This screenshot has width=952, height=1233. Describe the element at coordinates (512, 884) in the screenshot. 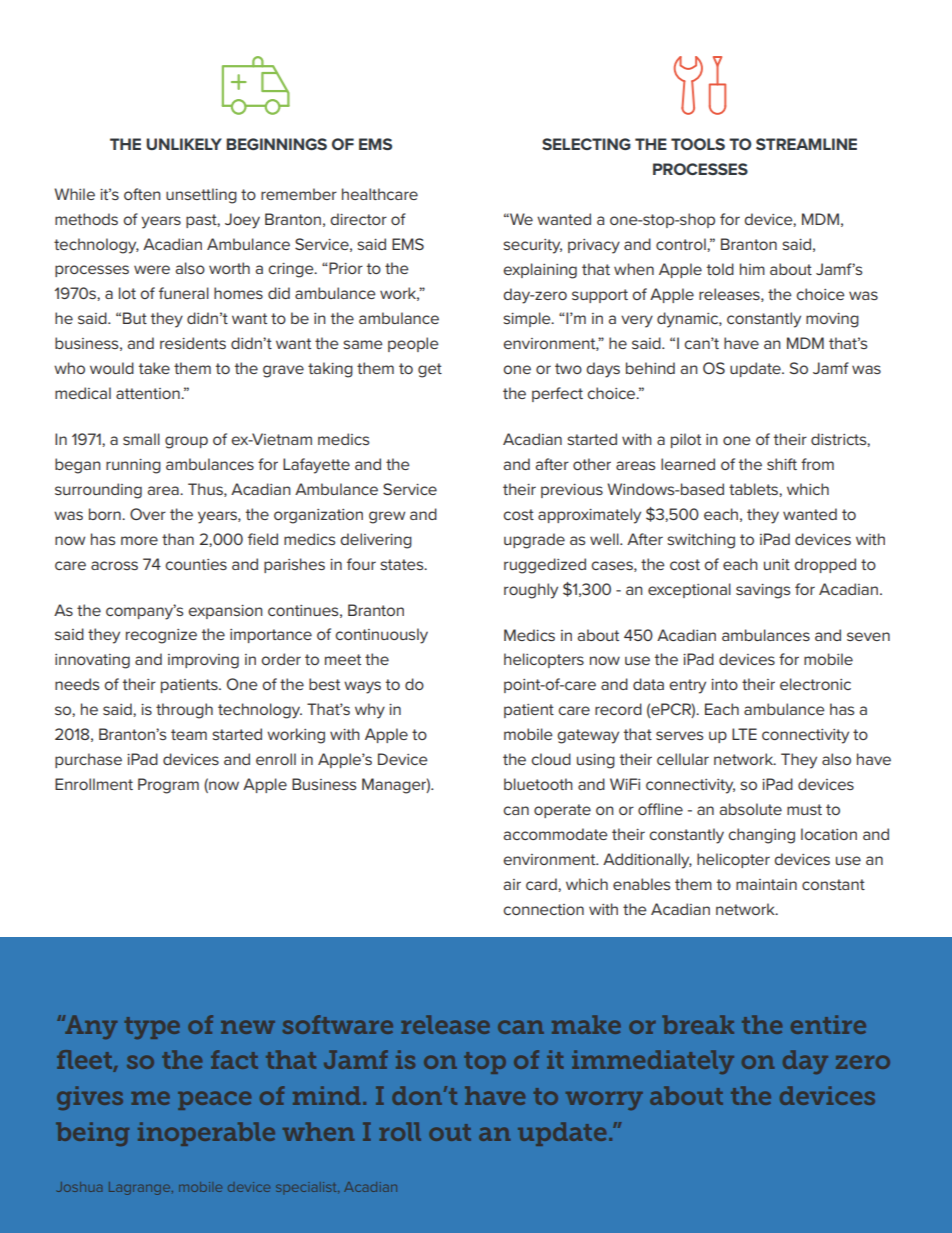

I see `air` at that location.
